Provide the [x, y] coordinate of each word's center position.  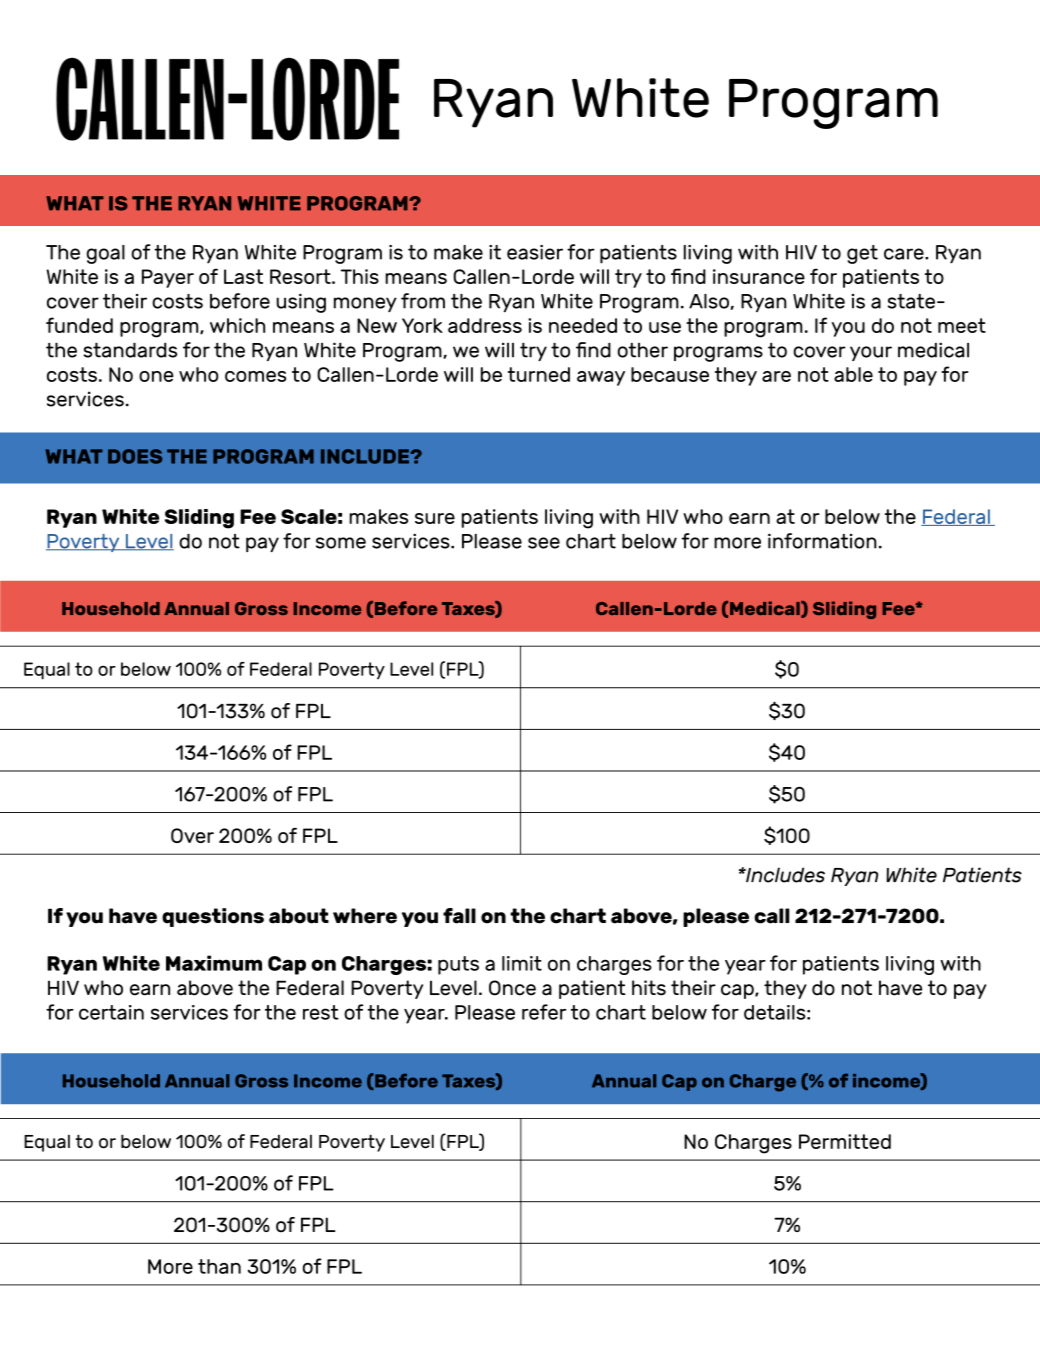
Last [243, 276]
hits [649, 988]
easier [535, 252]
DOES [135, 456]
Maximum [214, 963]
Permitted [845, 1141]
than [219, 1266]
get [862, 254]
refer [544, 1012]
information [822, 541]
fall [459, 916]
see [544, 543]
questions [213, 917]
